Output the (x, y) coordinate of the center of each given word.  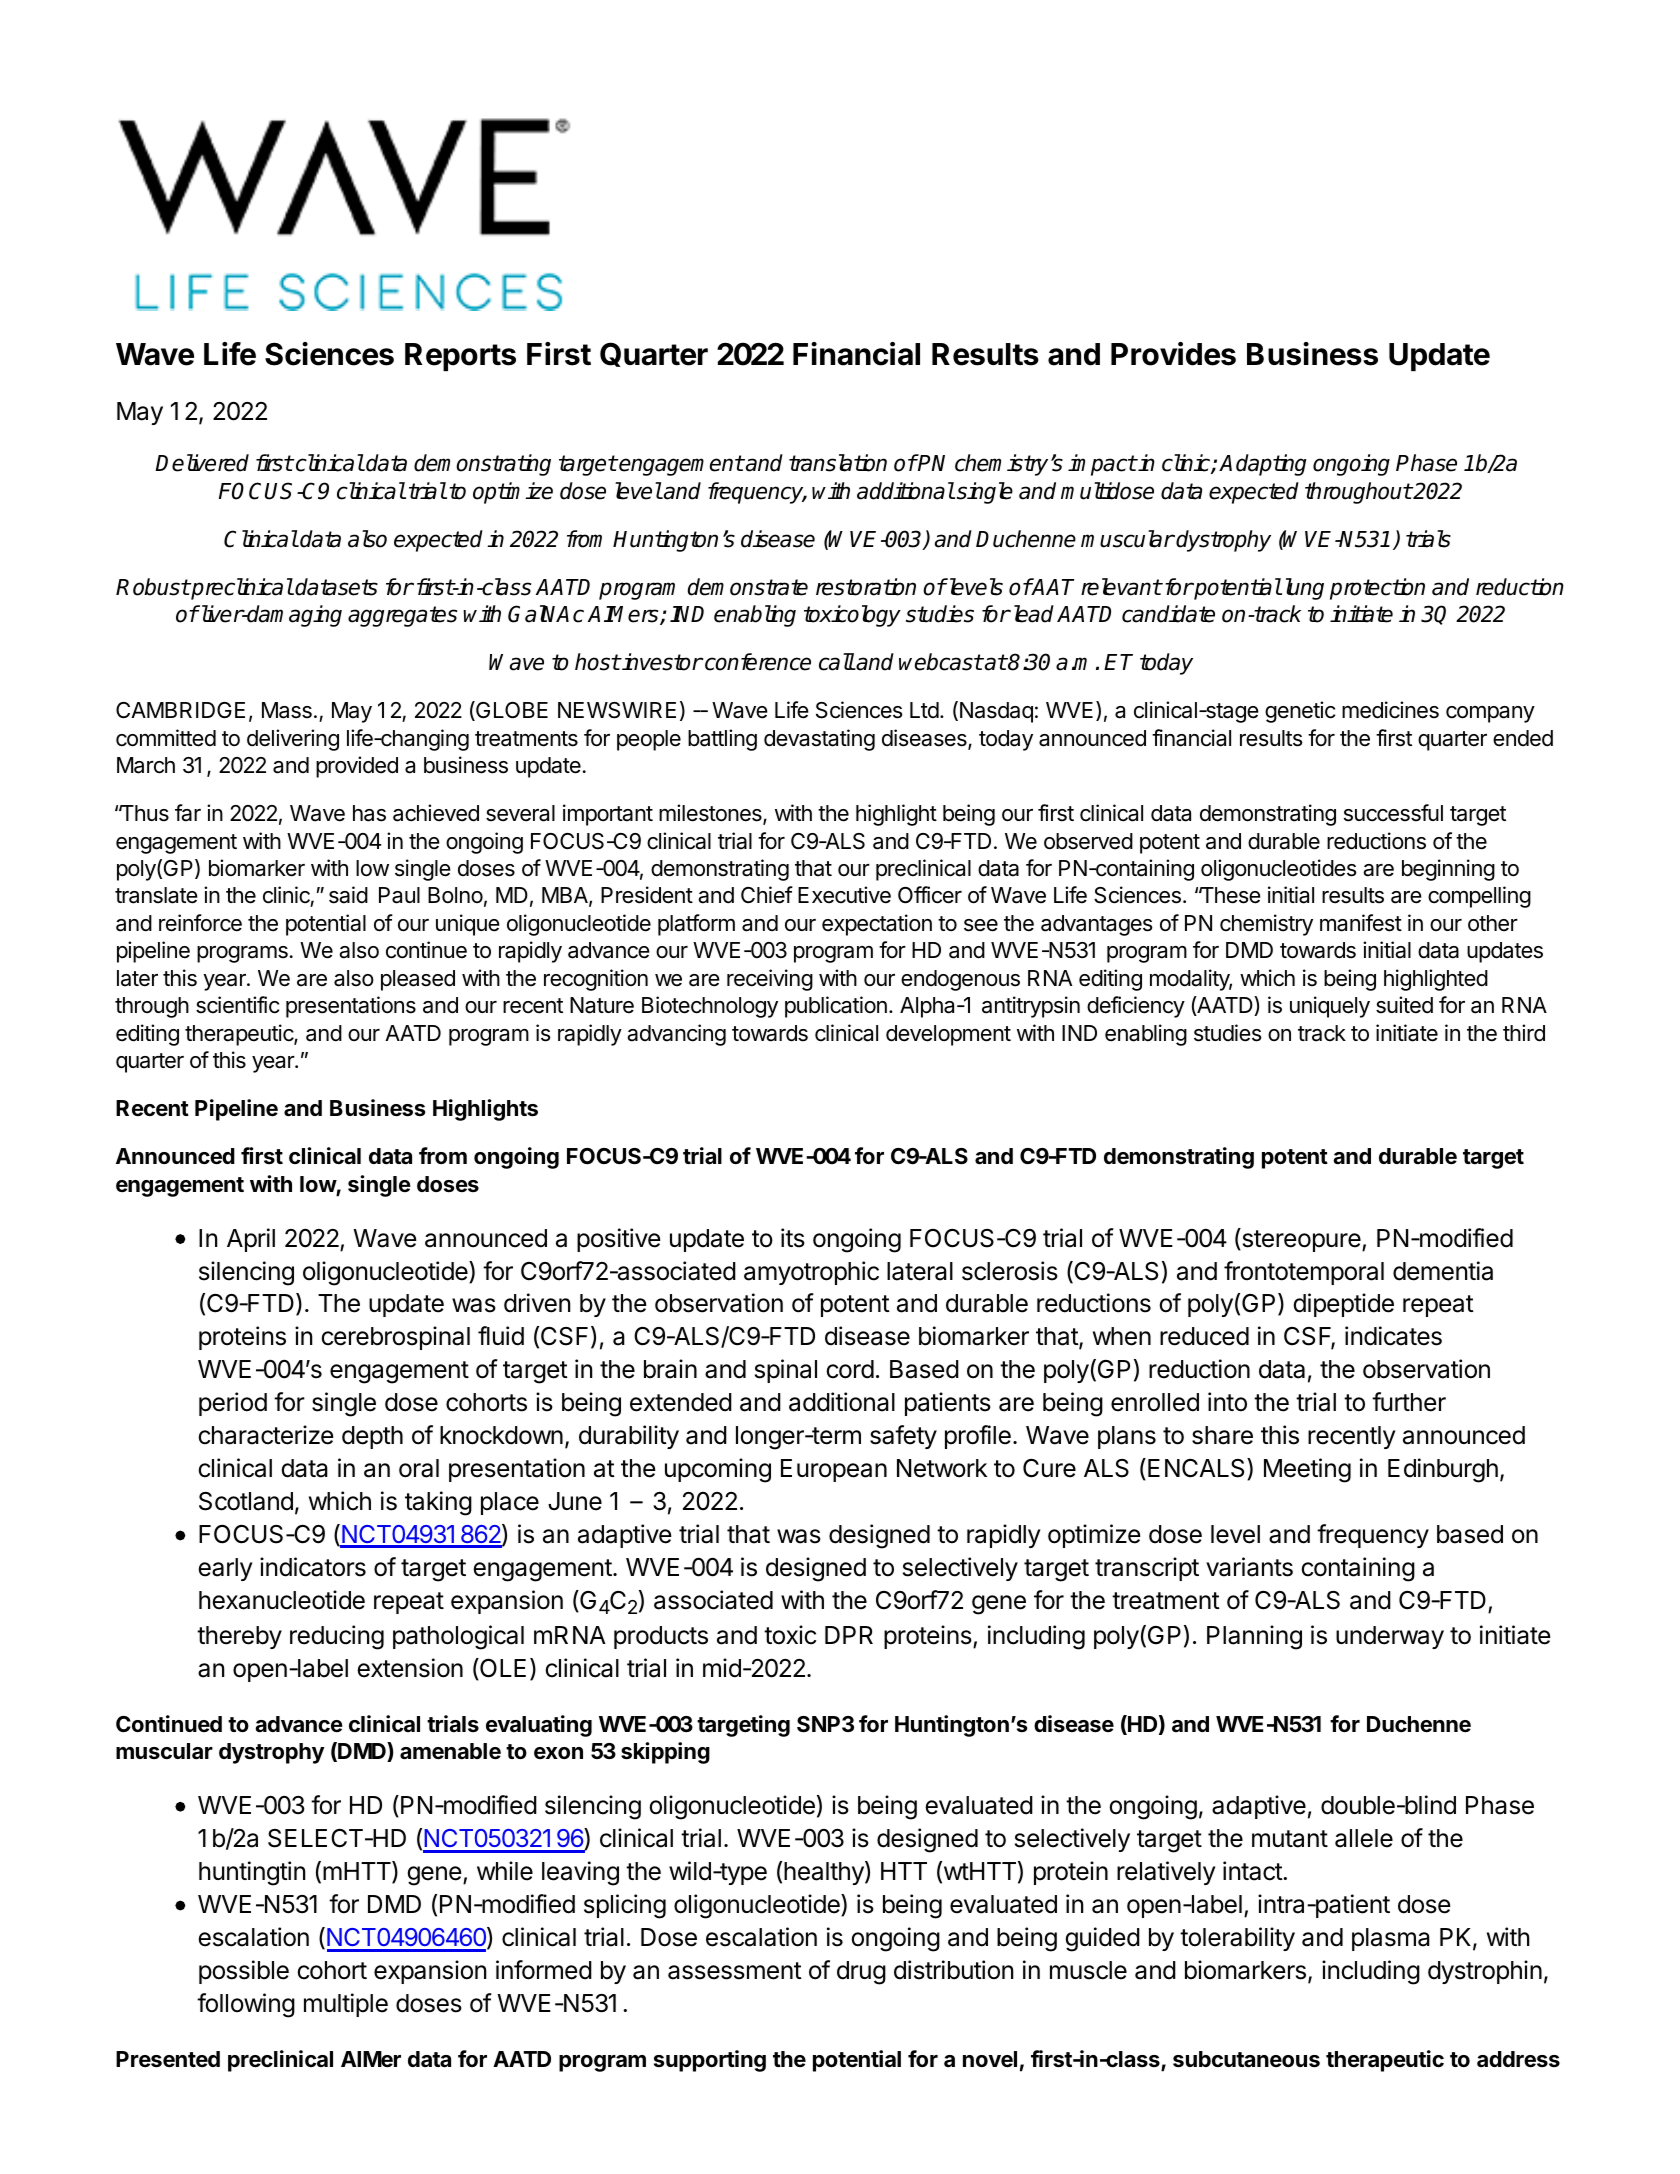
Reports (460, 357)
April (251, 1240)
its (793, 1238)
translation (838, 463)
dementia (1443, 1271)
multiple (346, 2005)
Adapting (1262, 465)
